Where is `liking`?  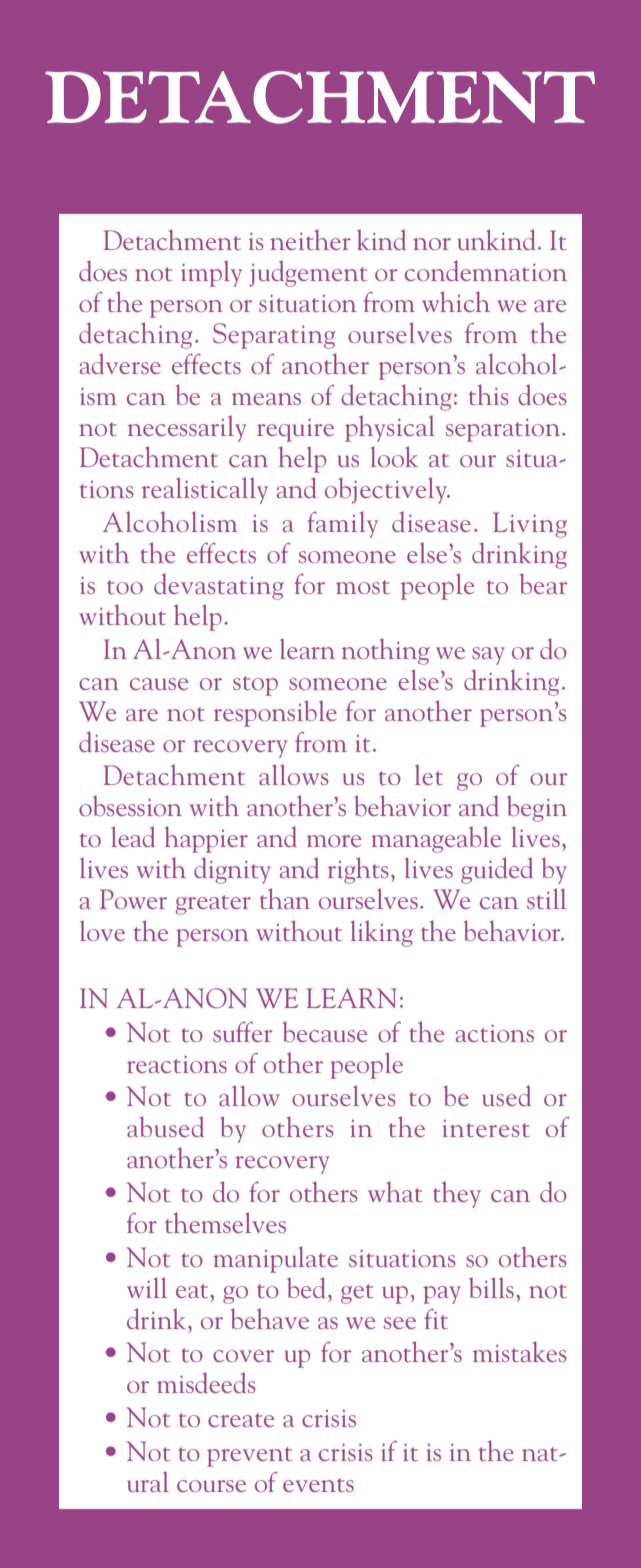
liking is located at coordinates (382, 933).
